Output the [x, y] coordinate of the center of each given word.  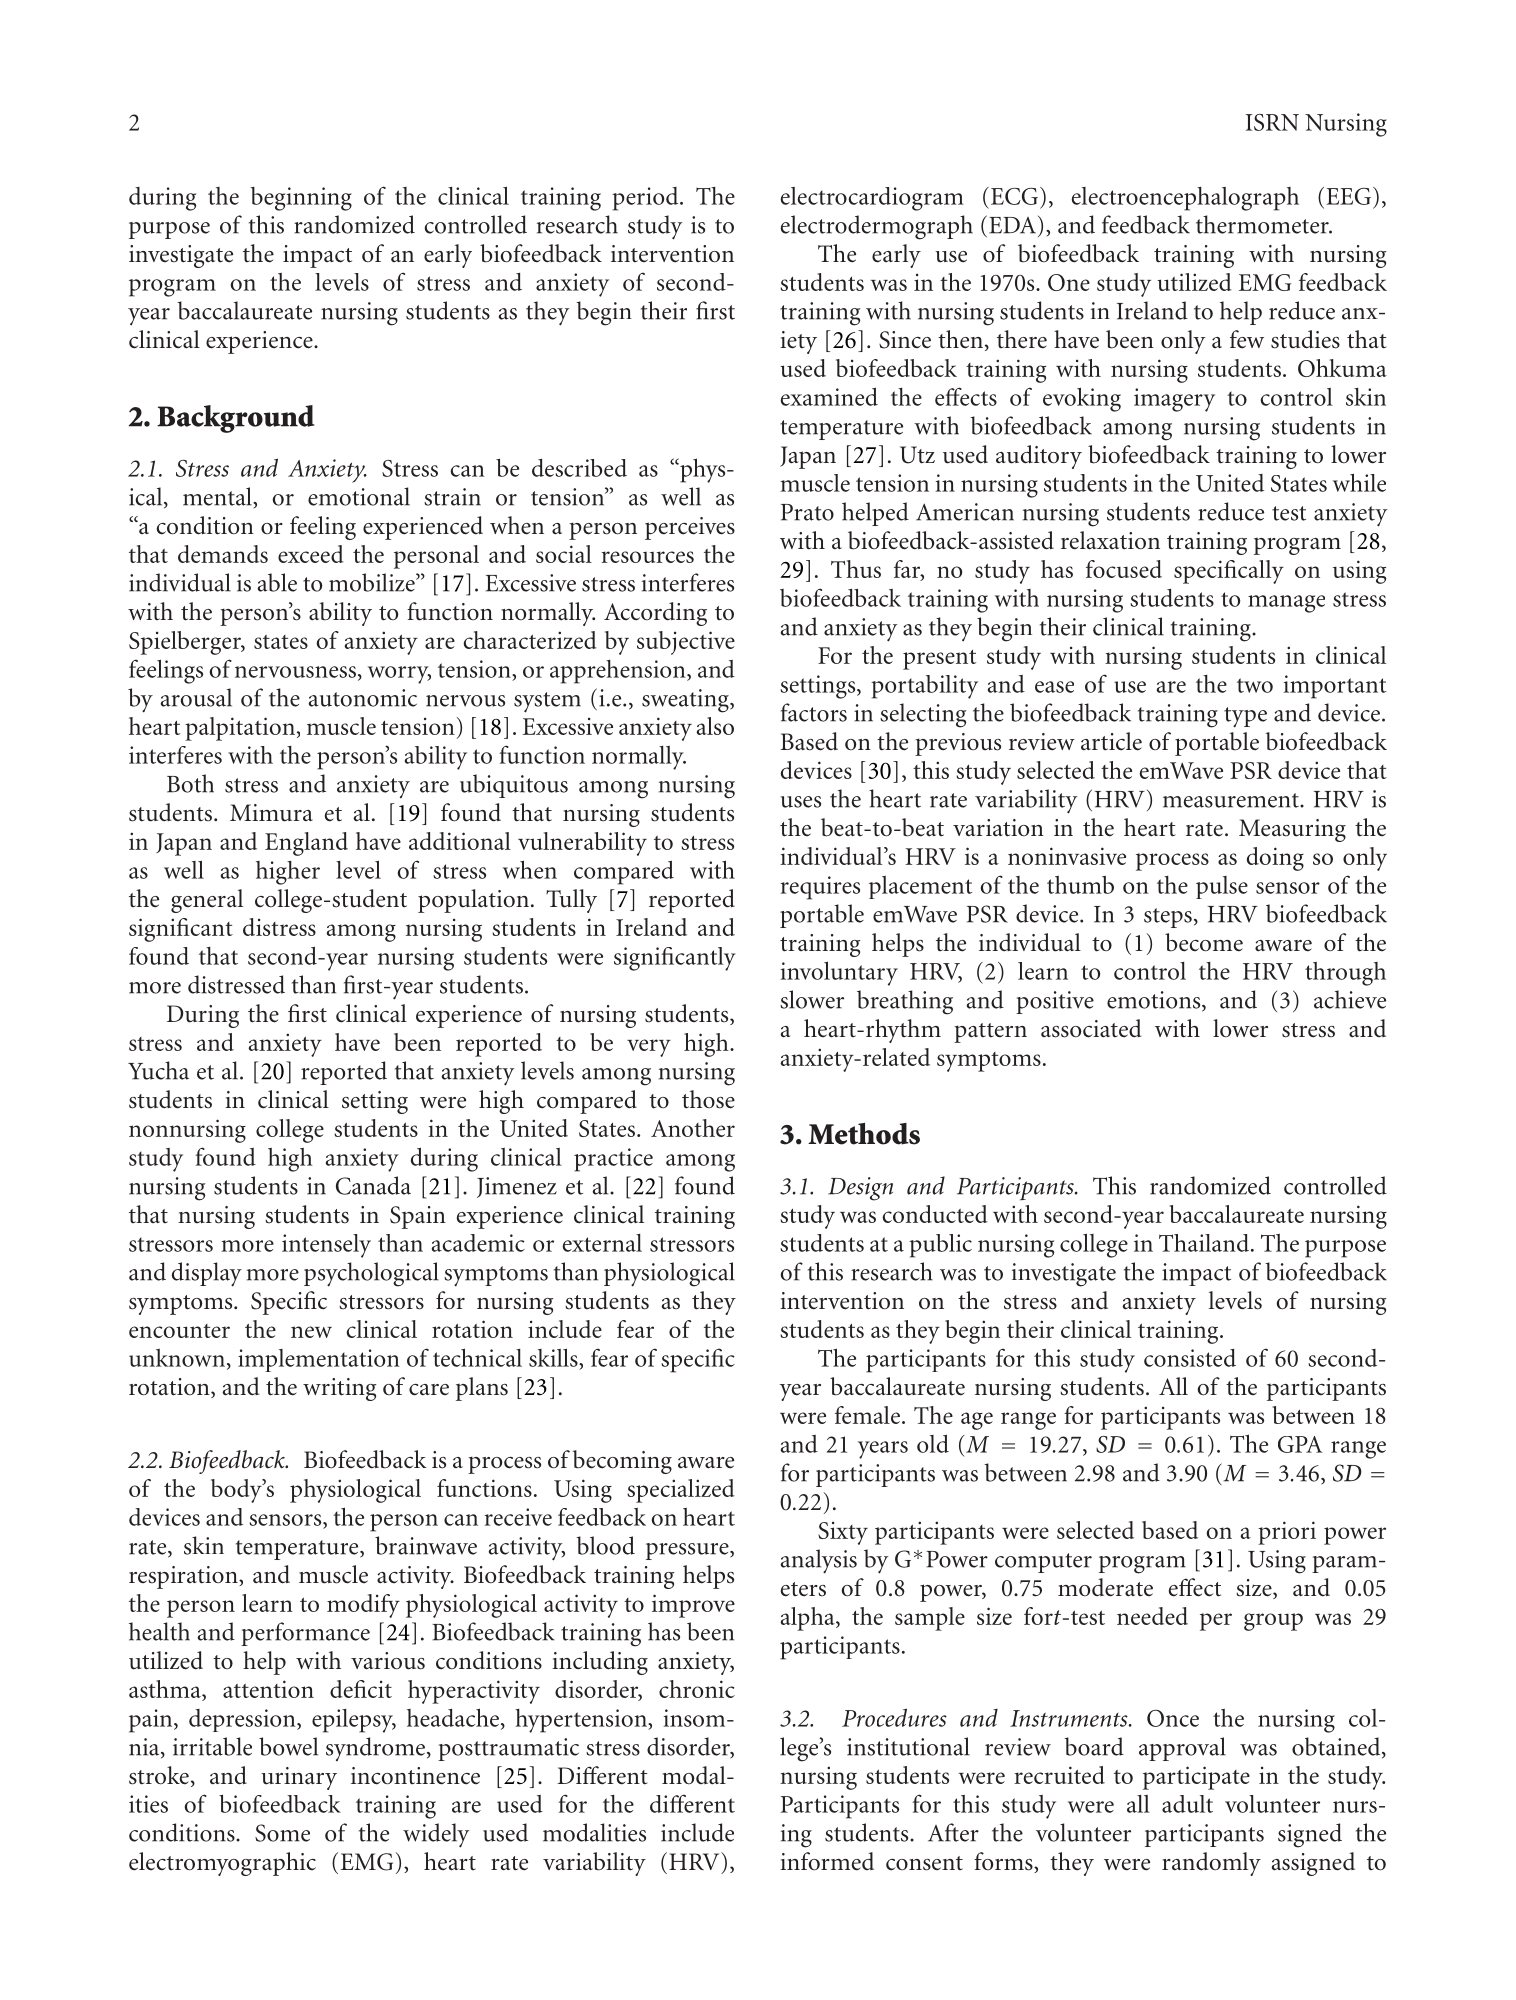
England [306, 844]
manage [1286, 604]
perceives [690, 528]
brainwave [426, 1545]
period [646, 199]
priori [1287, 1533]
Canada [373, 1185]
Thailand [1204, 1243]
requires [820, 888]
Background [235, 419]
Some [282, 1833]
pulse [1222, 887]
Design [860, 1189]
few [1247, 339]
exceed [311, 554]
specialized [681, 1491]
